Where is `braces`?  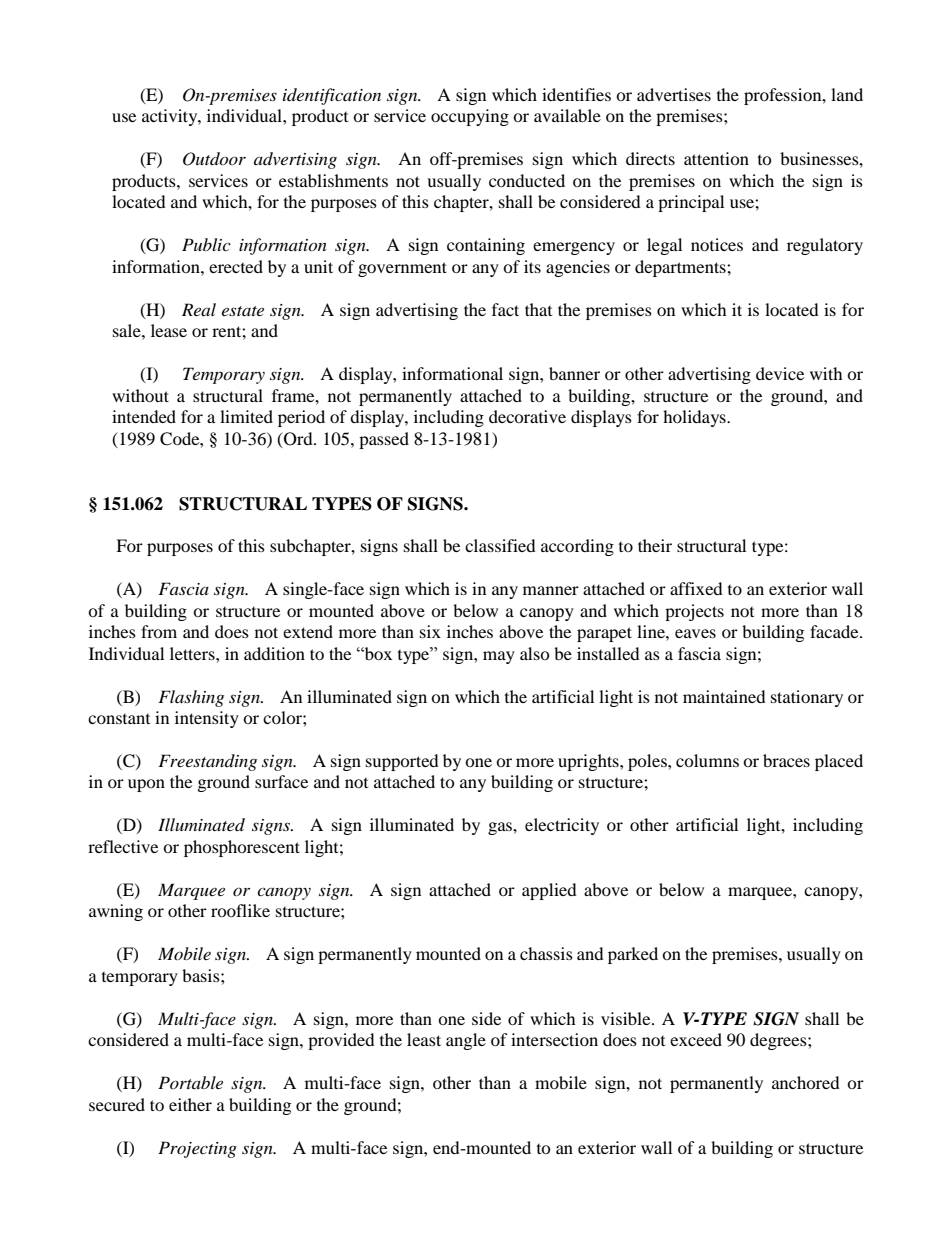
braces is located at coordinates (786, 760).
